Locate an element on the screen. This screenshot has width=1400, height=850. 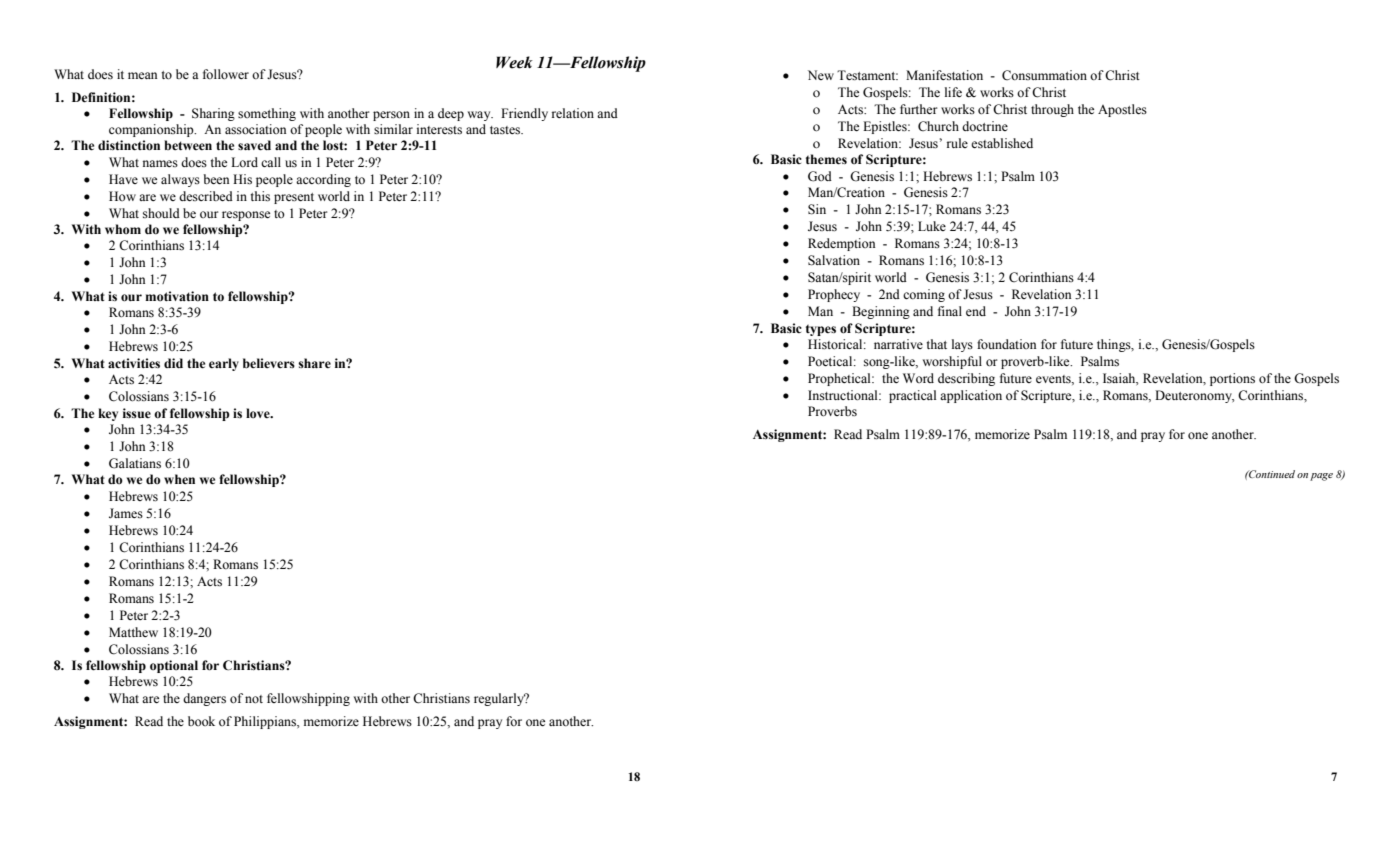
optional is located at coordinates (174, 666).
